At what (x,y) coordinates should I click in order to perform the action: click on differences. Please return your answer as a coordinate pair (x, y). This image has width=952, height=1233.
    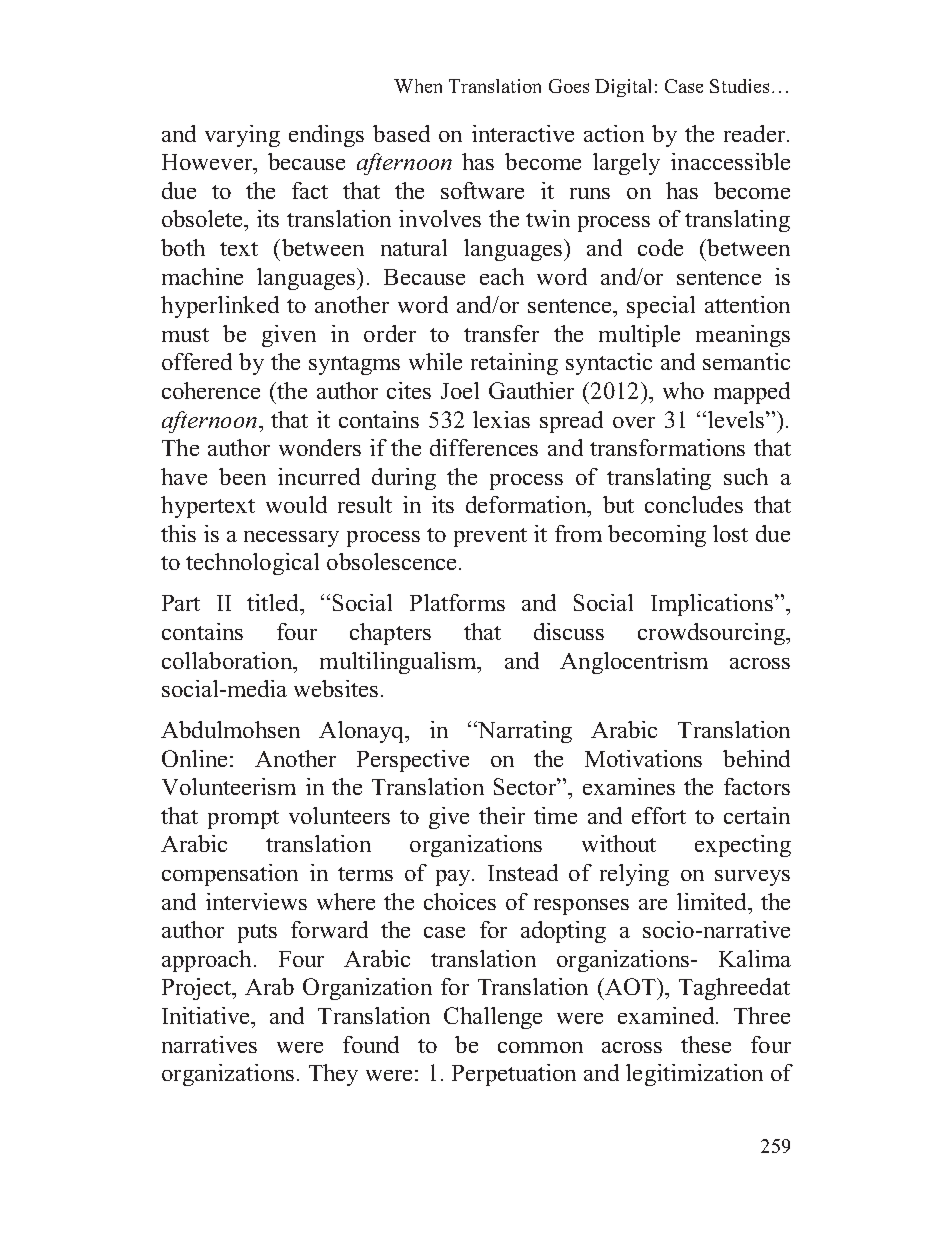
    Looking at the image, I should click on (484, 447).
